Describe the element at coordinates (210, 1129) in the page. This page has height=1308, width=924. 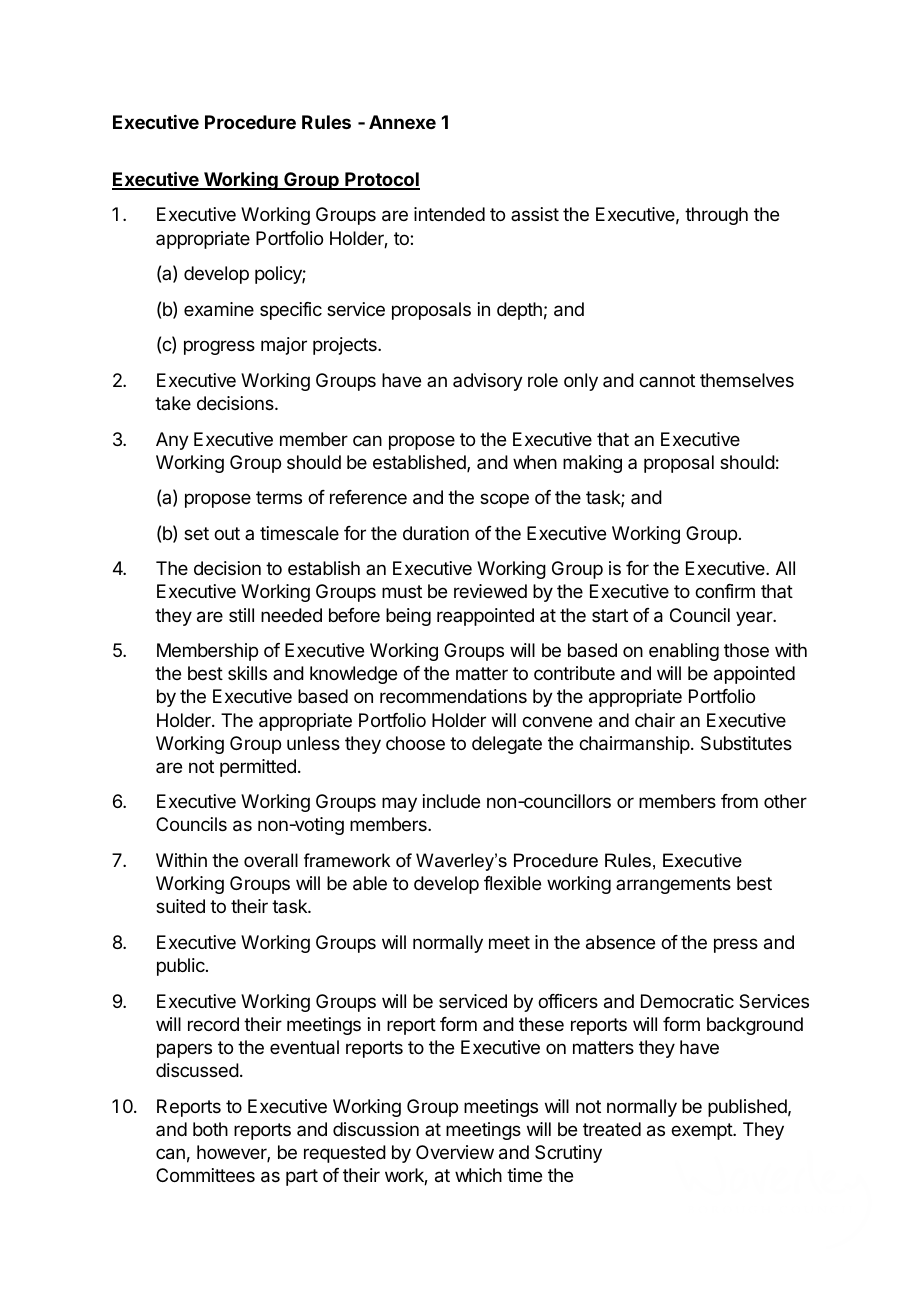
I see `both` at that location.
